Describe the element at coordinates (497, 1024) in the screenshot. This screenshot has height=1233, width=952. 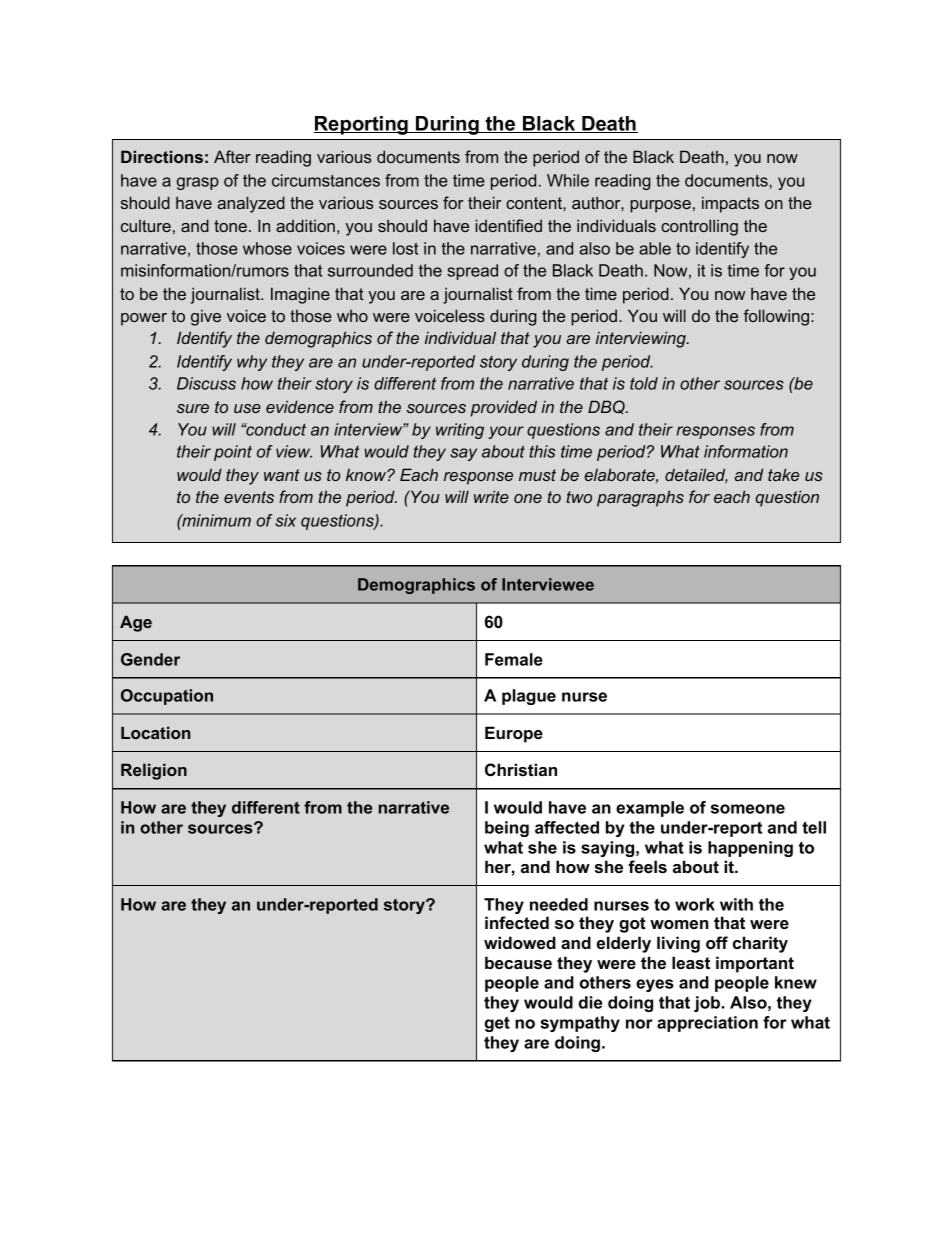
I see `get` at that location.
